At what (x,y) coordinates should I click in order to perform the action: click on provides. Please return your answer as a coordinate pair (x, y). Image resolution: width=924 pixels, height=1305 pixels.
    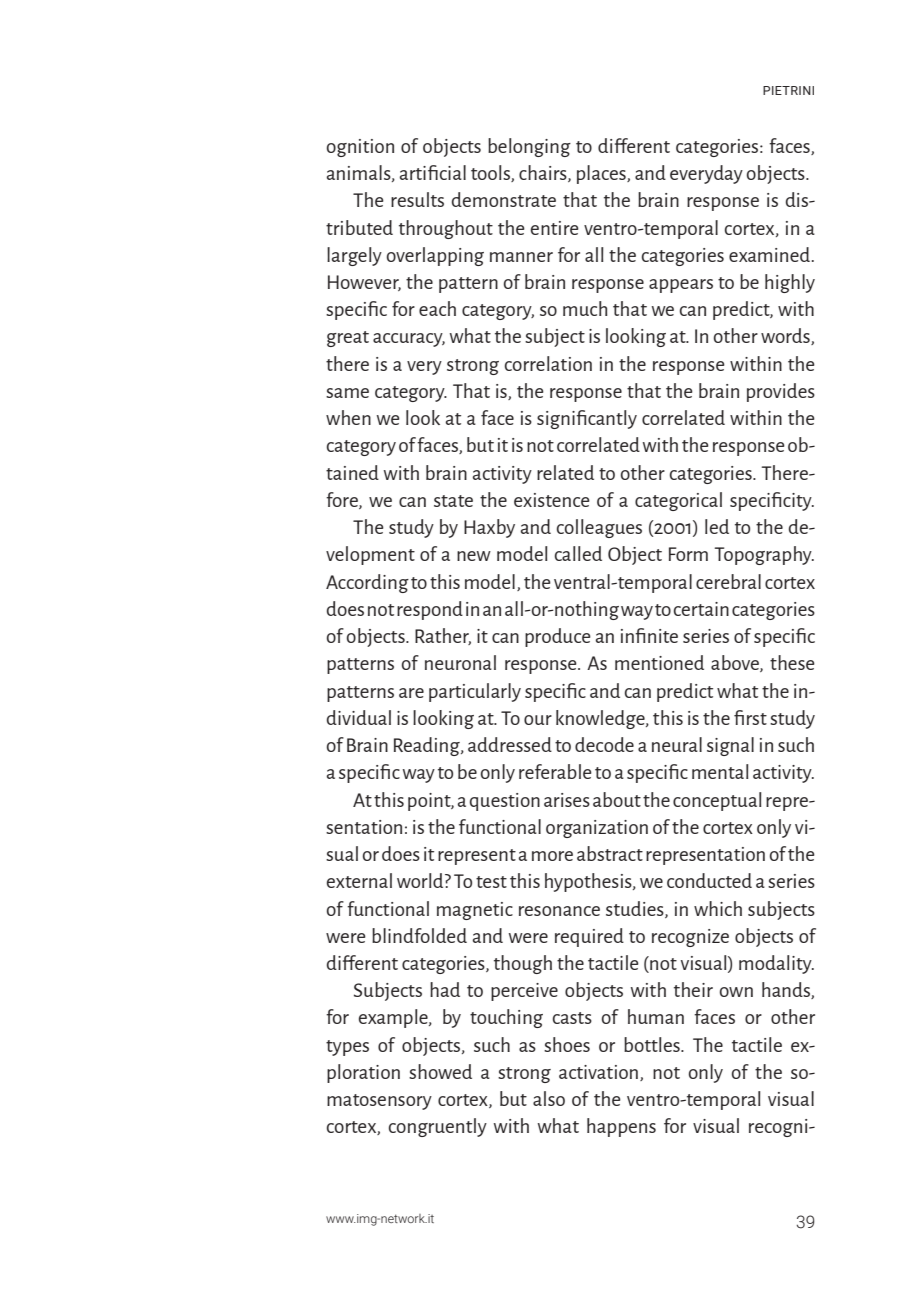
    Looking at the image, I should click on (781, 392).
